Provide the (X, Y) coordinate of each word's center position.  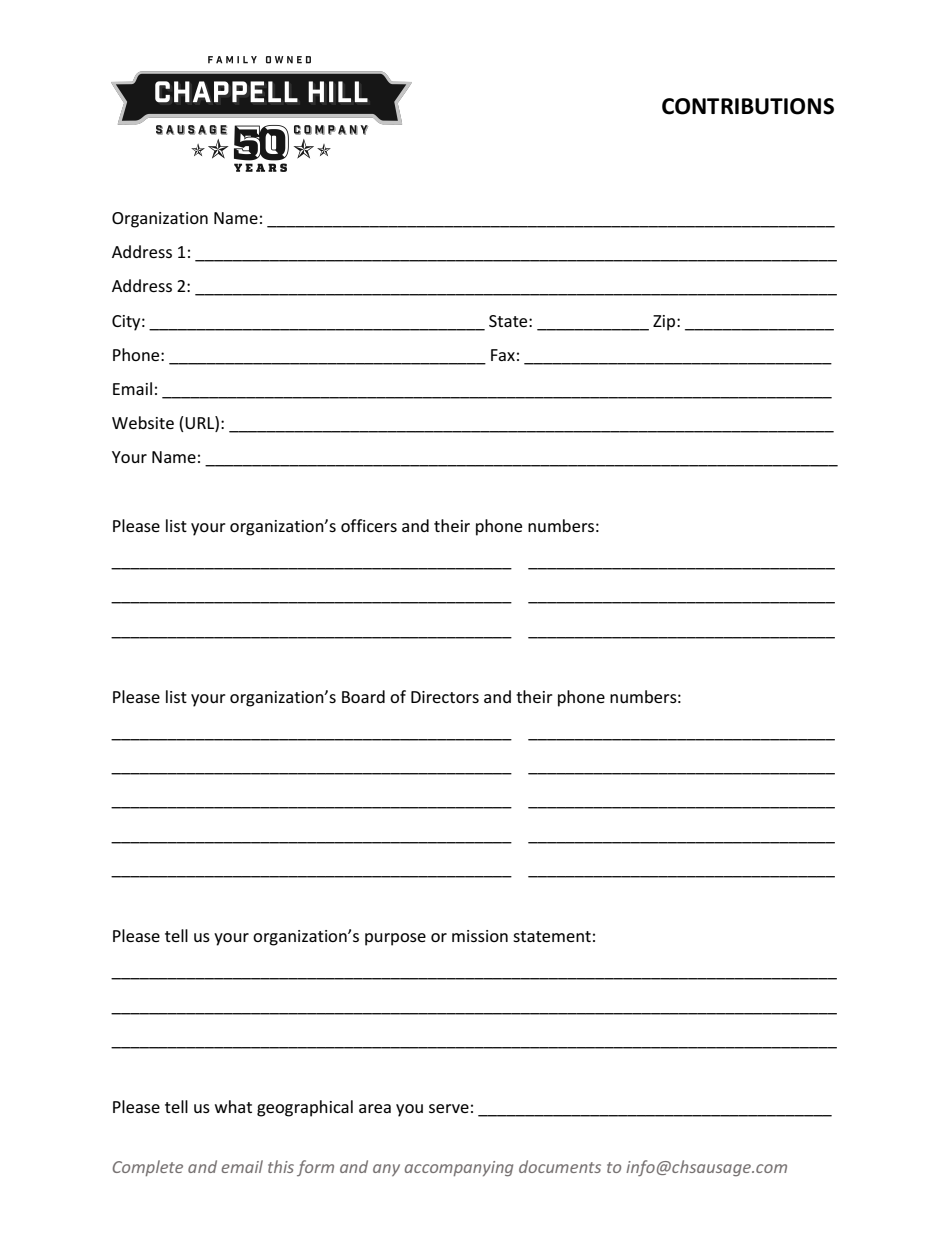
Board (363, 696)
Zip (665, 323)
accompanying (459, 1169)
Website (143, 422)
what (233, 1106)
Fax (503, 355)
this (281, 1166)
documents (560, 1166)
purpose (395, 939)
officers (369, 525)
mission (480, 936)
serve (449, 1108)
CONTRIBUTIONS (748, 106)
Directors (445, 697)
